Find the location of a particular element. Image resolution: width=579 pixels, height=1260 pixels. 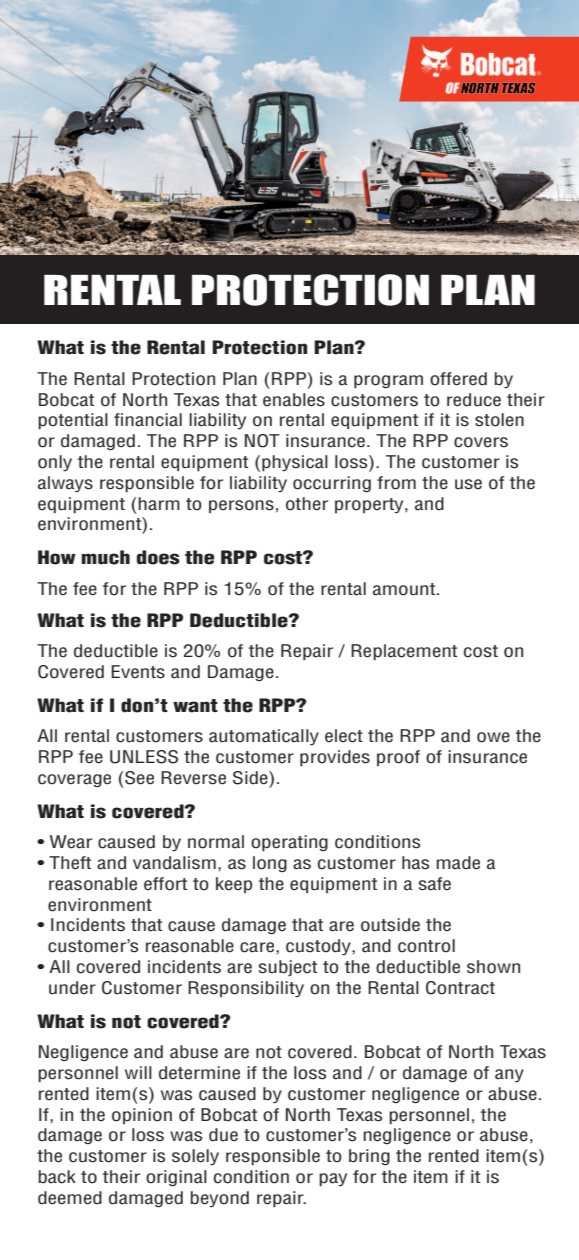

Events is located at coordinates (138, 672).
